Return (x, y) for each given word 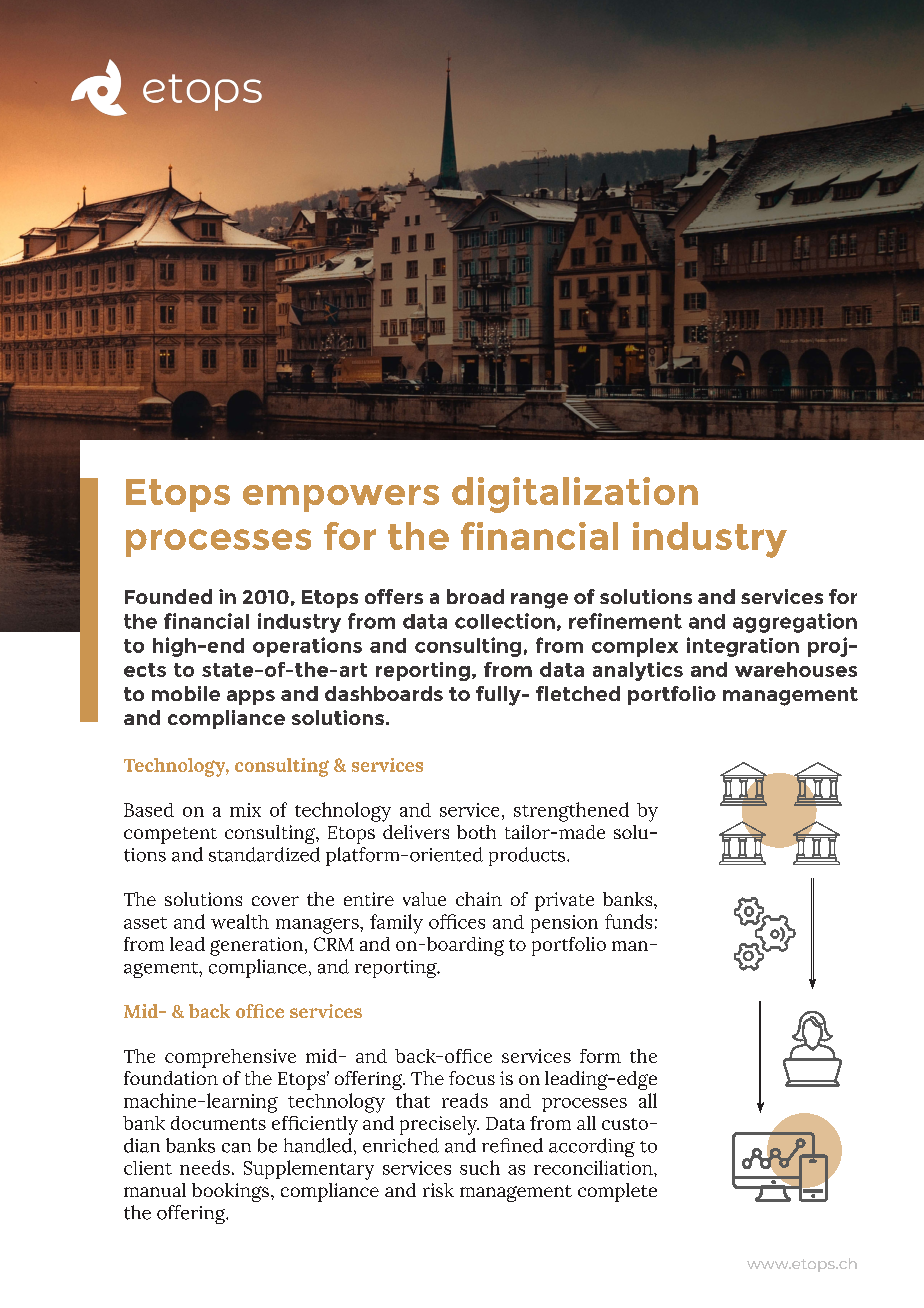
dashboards (384, 693)
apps (251, 697)
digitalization (575, 495)
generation (256, 946)
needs (205, 1167)
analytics (638, 671)
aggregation (795, 623)
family (396, 924)
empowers (341, 498)
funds (628, 921)
